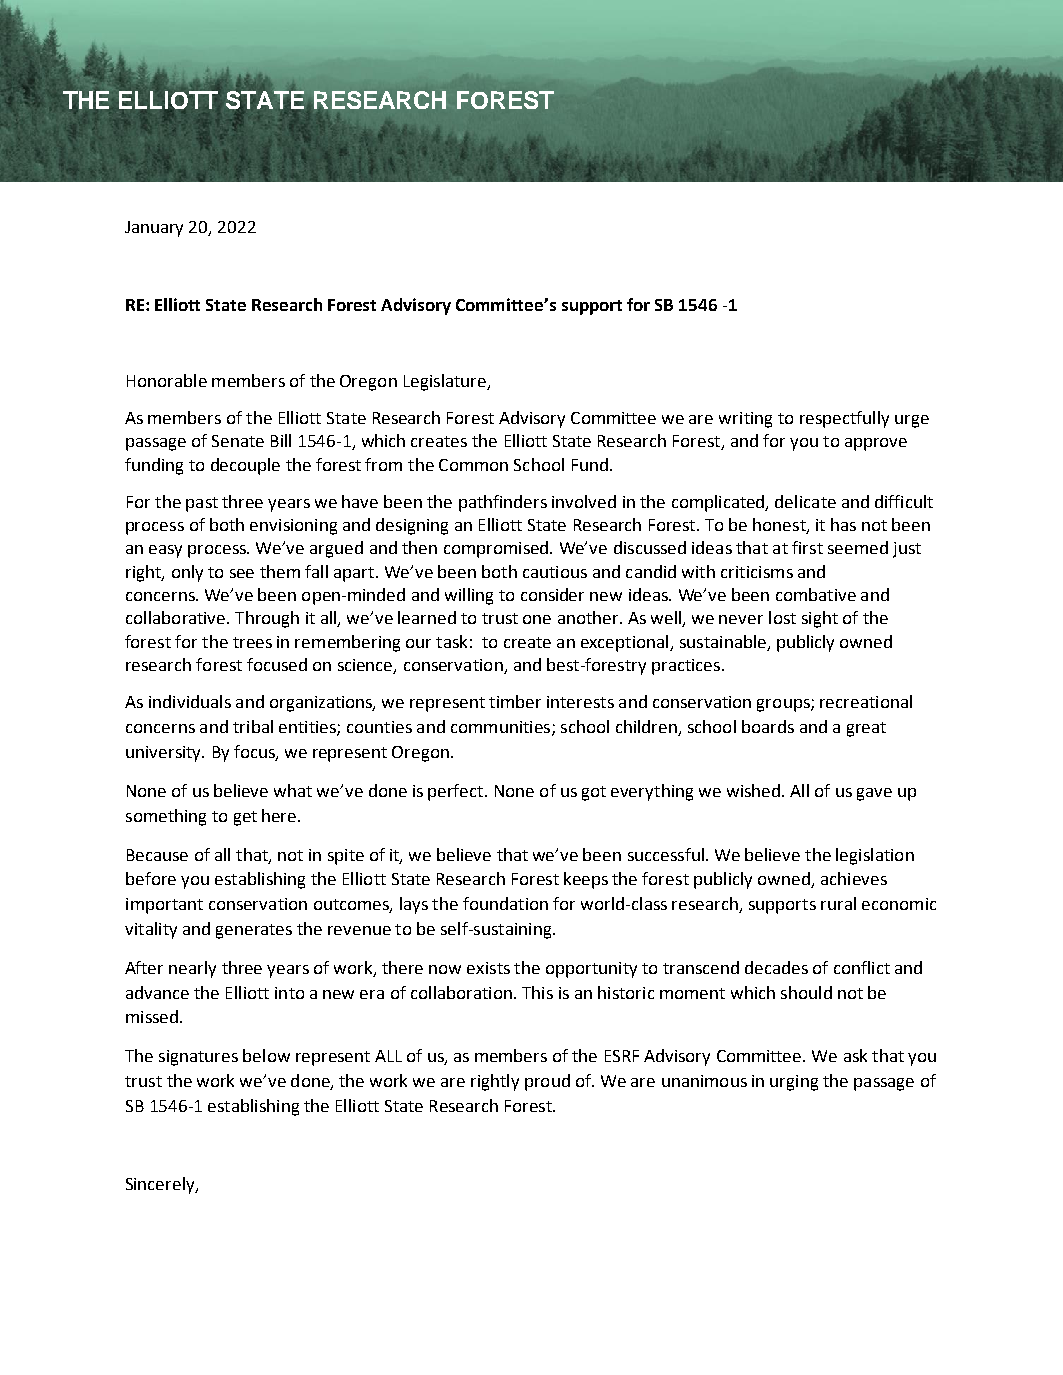 This screenshot has height=1375, width=1063. I want to click on respectfully, so click(844, 419).
